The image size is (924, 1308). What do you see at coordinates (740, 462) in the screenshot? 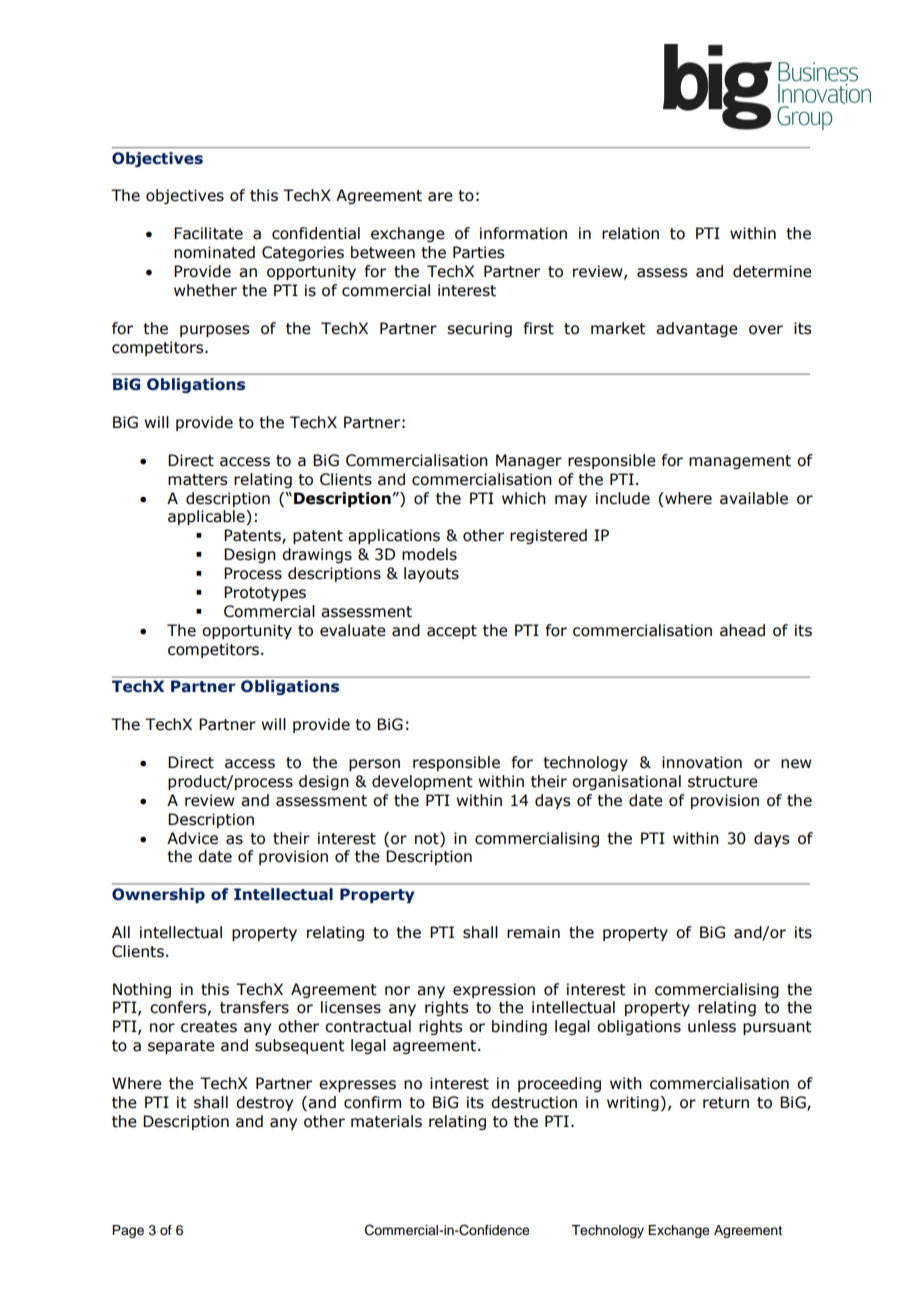
I see `management` at bounding box center [740, 462].
